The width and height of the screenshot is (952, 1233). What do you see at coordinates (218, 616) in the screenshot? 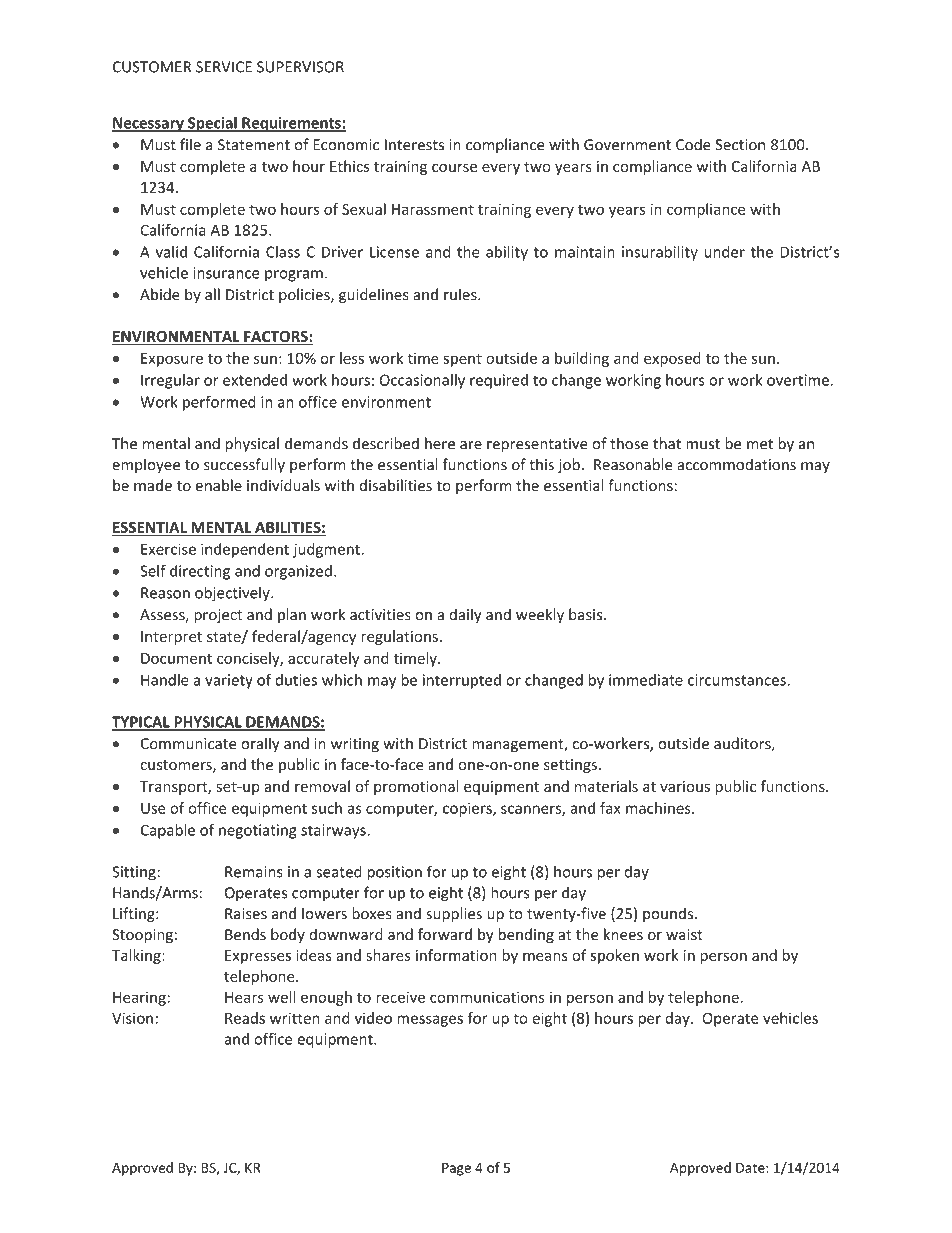
I see `project` at bounding box center [218, 616].
